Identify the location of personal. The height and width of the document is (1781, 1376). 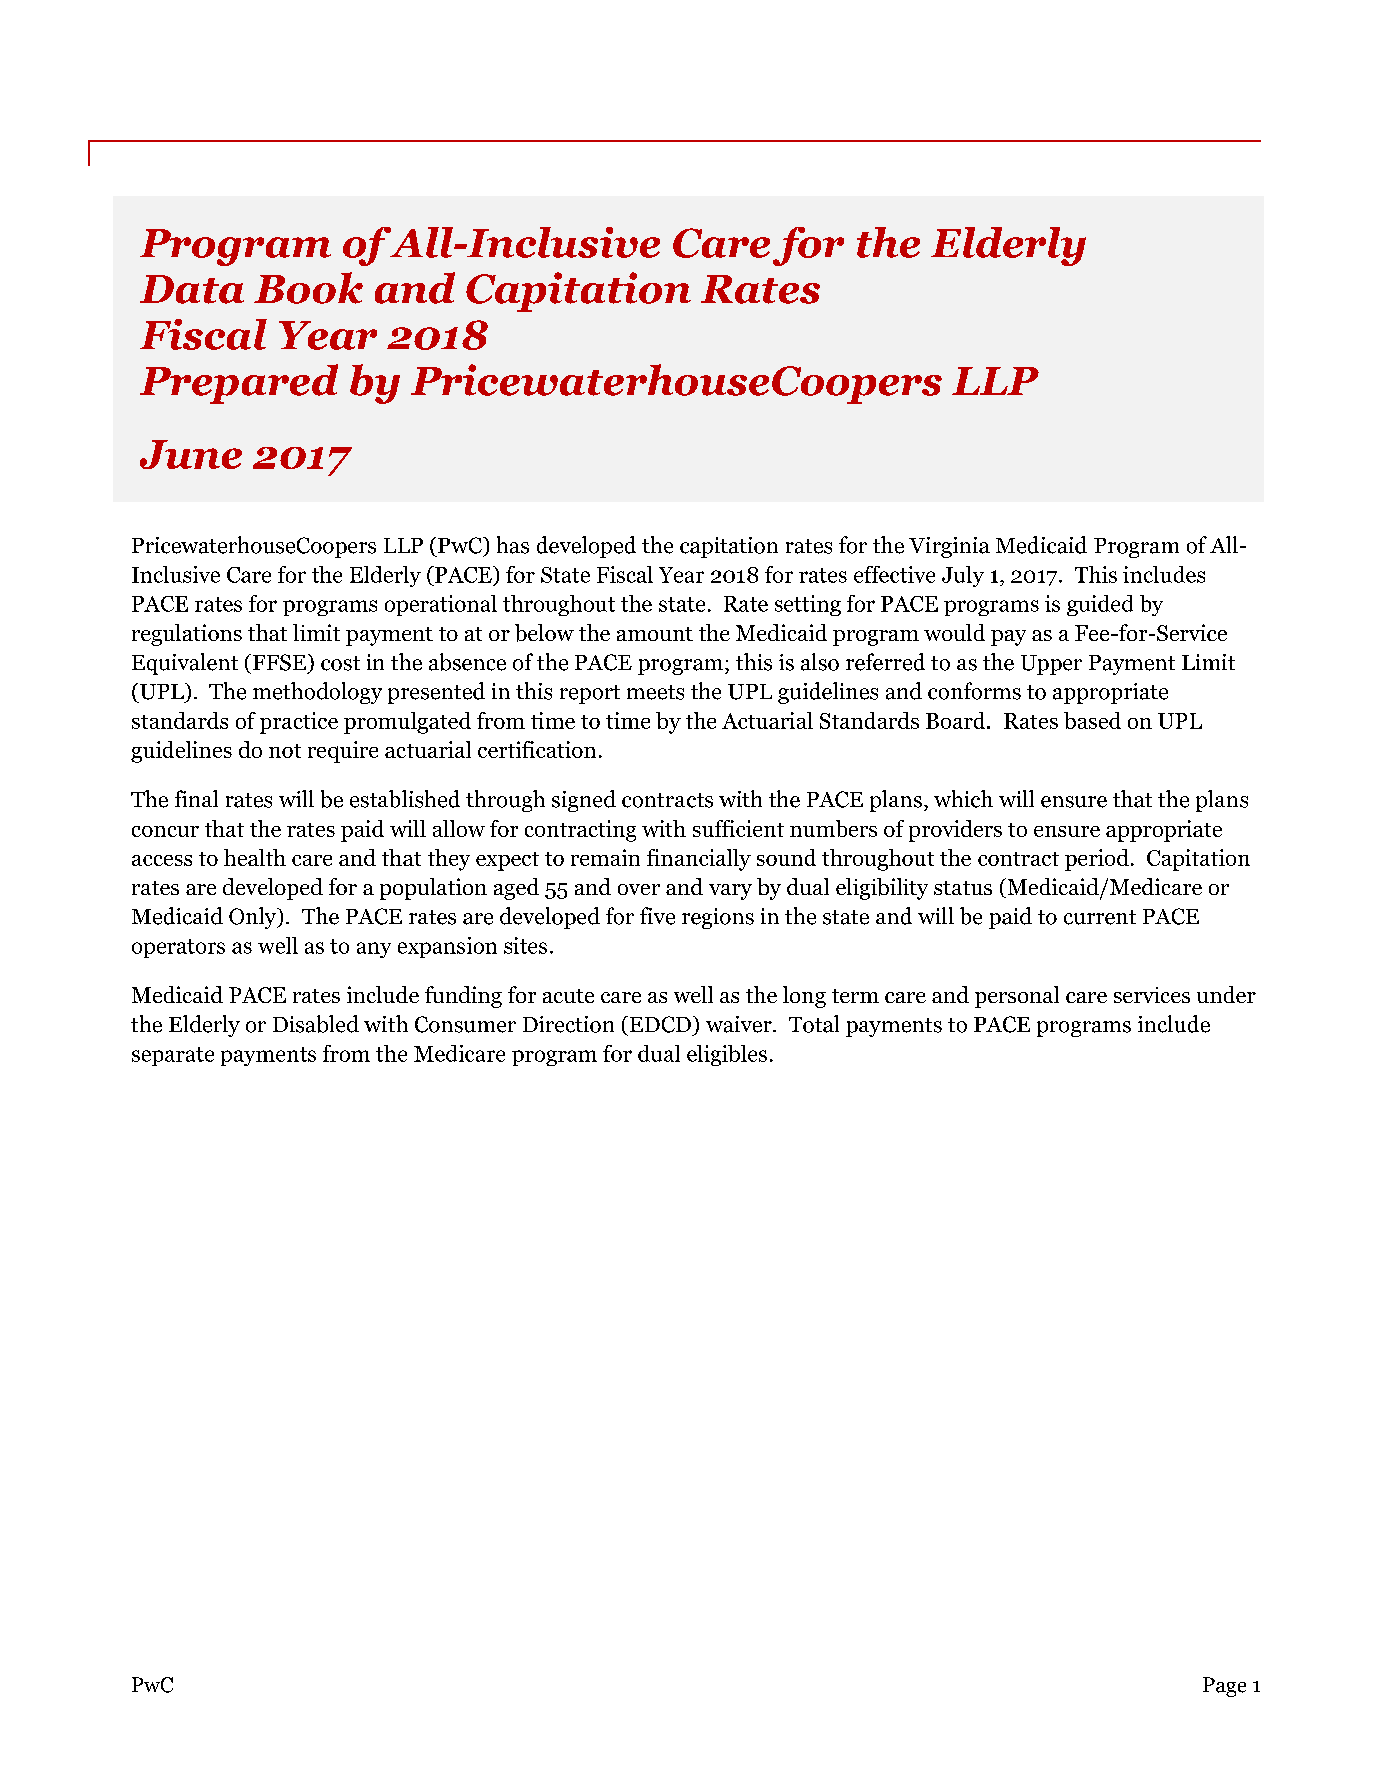
(1017, 997).
